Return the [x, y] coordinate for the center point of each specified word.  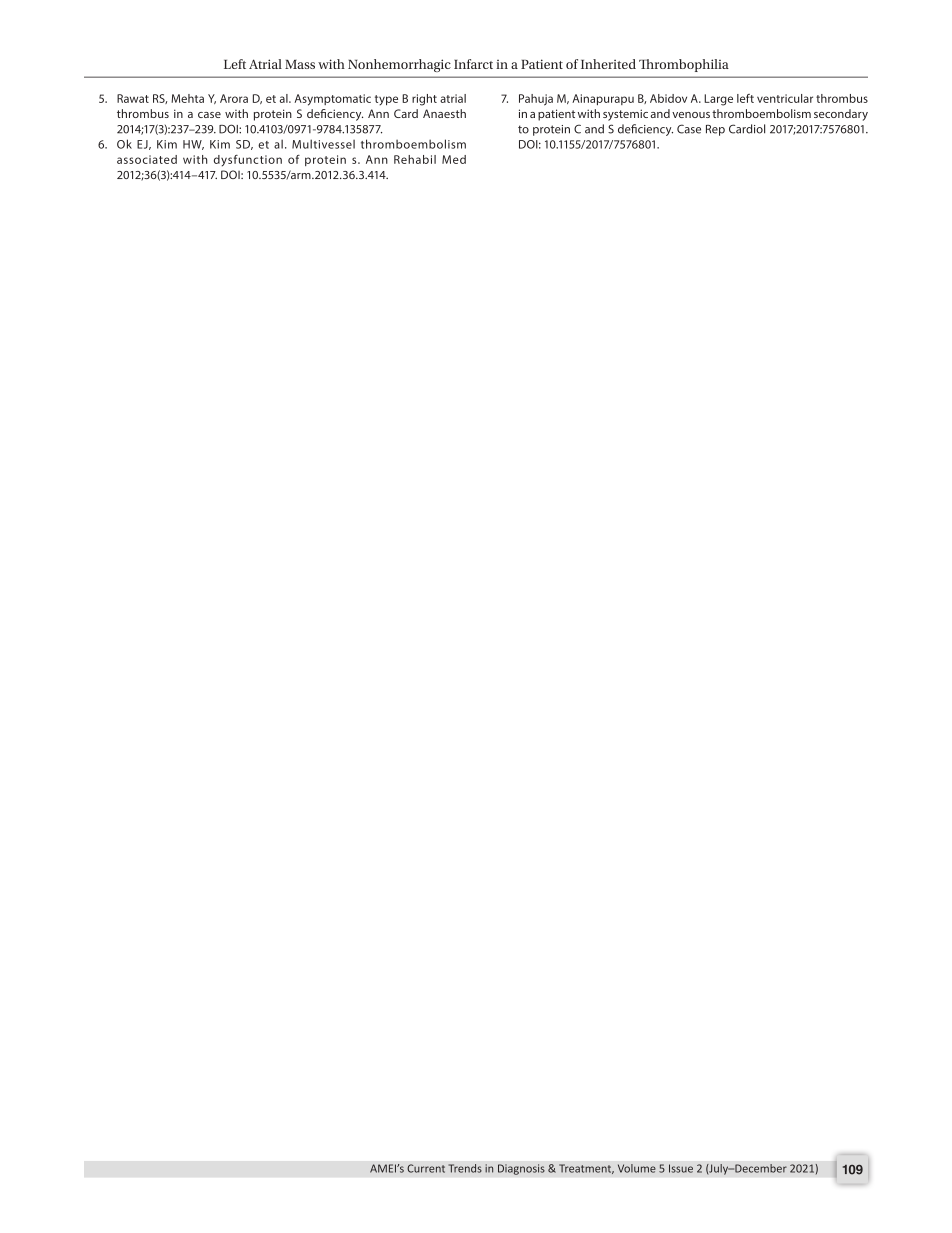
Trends [465, 1168]
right [424, 100]
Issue [681, 1168]
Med [454, 159]
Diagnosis [521, 1169]
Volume [637, 1168]
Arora [234, 98]
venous [691, 115]
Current [426, 1168]
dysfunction [248, 161]
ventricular [785, 98]
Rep [715, 130]
